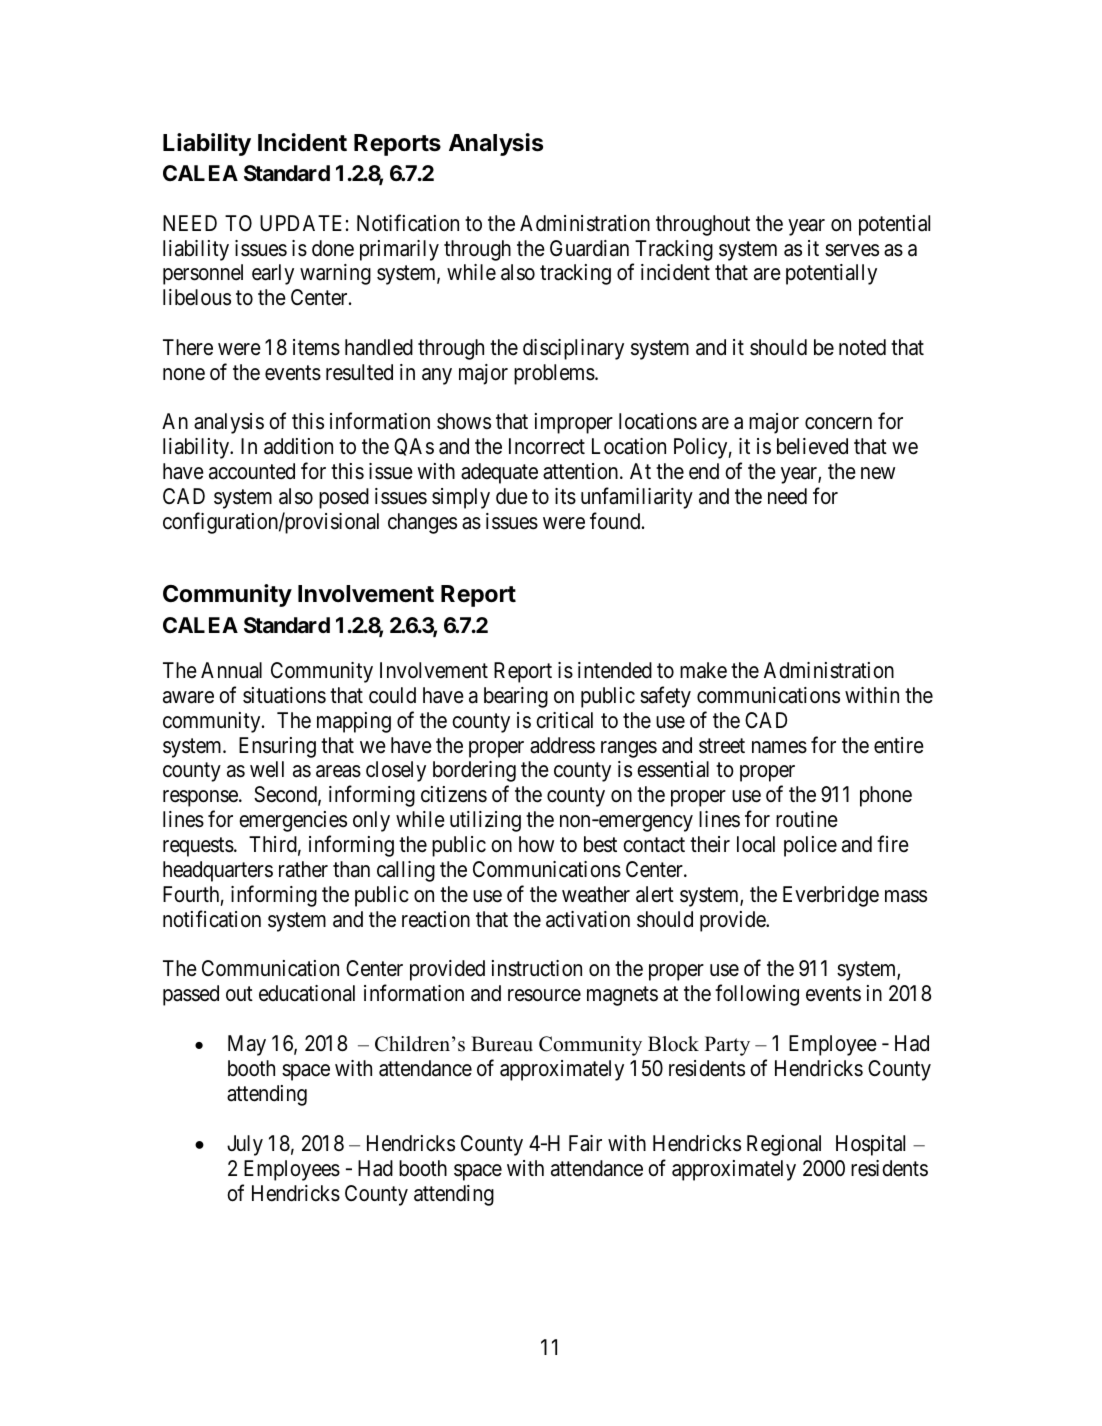  What do you see at coordinates (516, 697) in the image?
I see `bearing` at bounding box center [516, 697].
